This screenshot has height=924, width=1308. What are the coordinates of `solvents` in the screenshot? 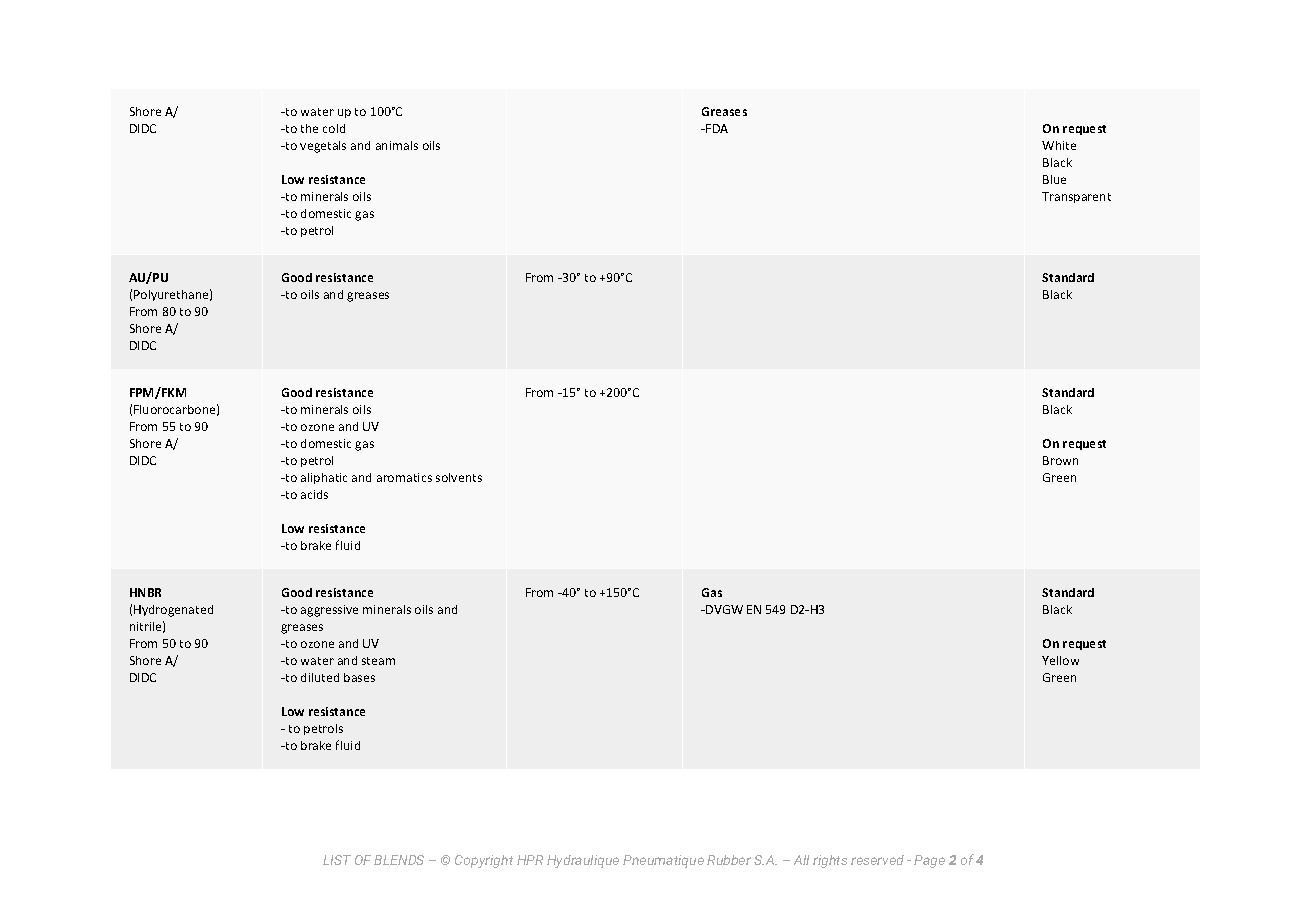 It's located at (459, 477).
